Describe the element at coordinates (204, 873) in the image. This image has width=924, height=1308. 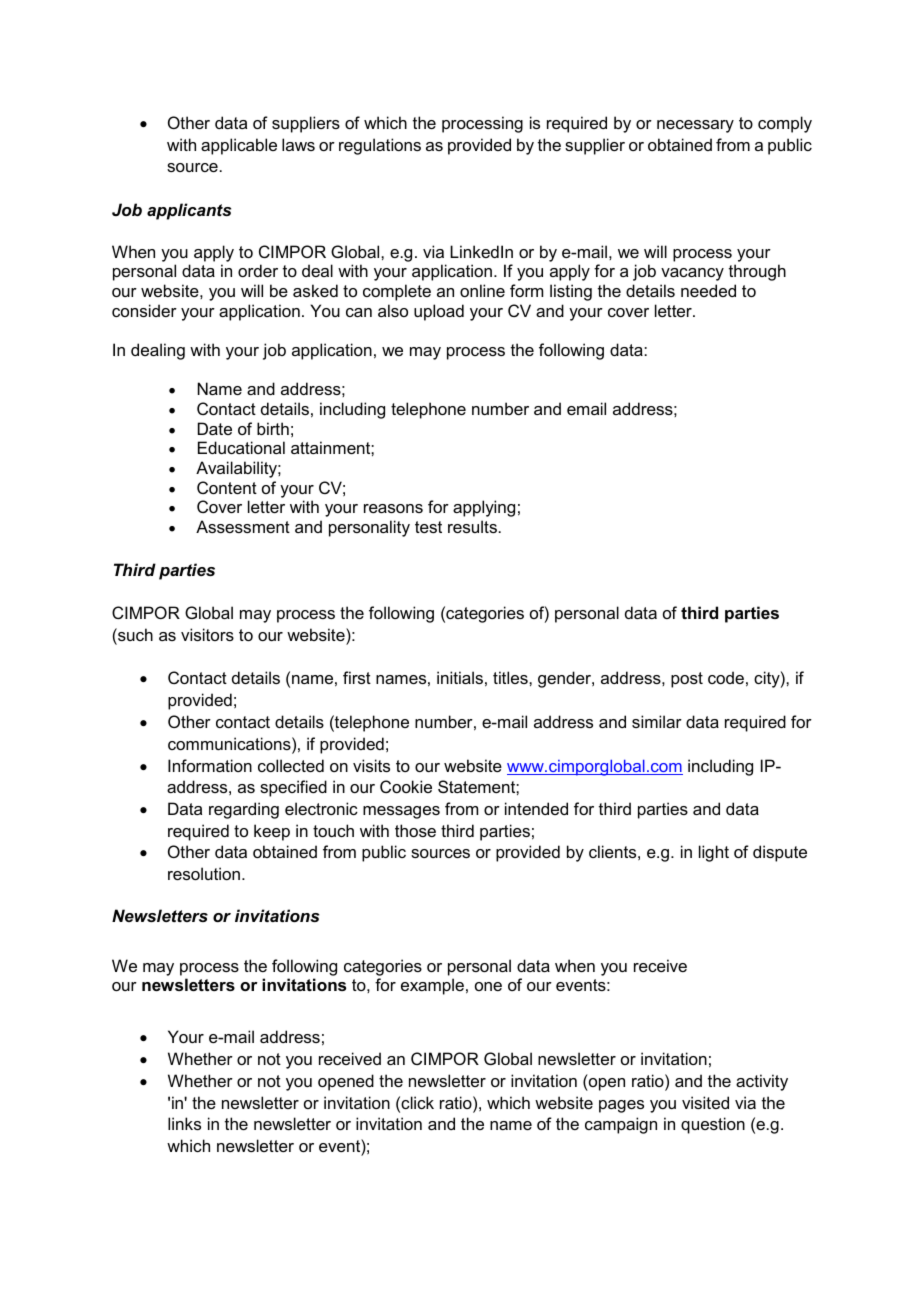
I see `resolution` at that location.
